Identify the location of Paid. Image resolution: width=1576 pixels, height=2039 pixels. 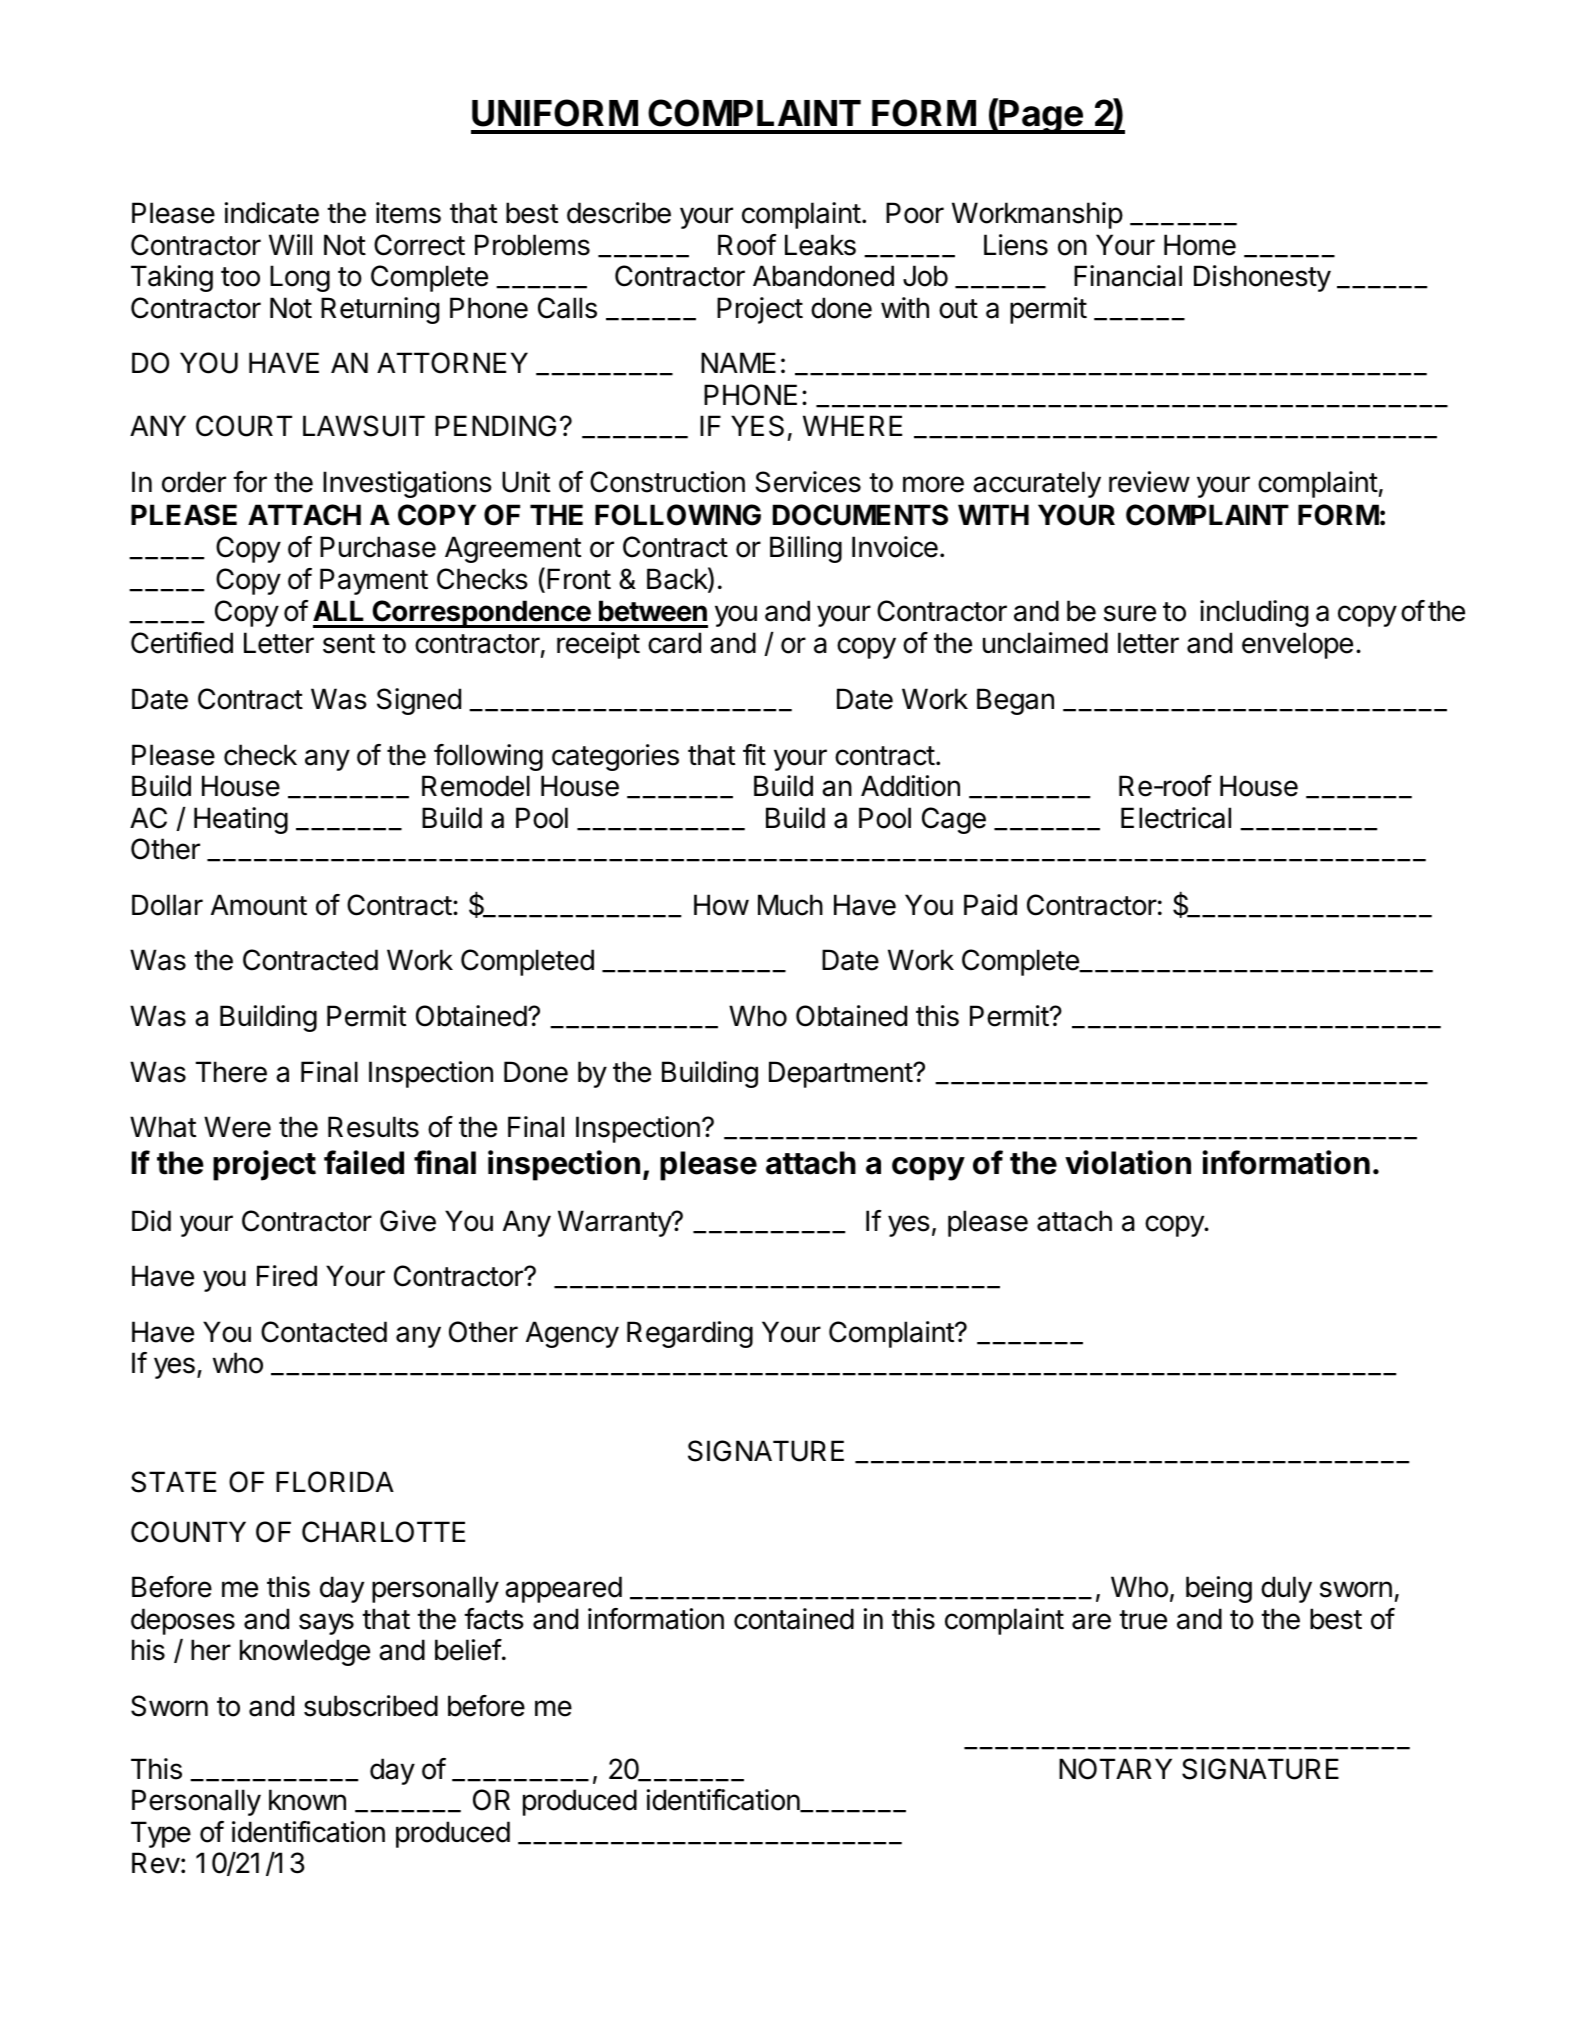
(990, 905).
